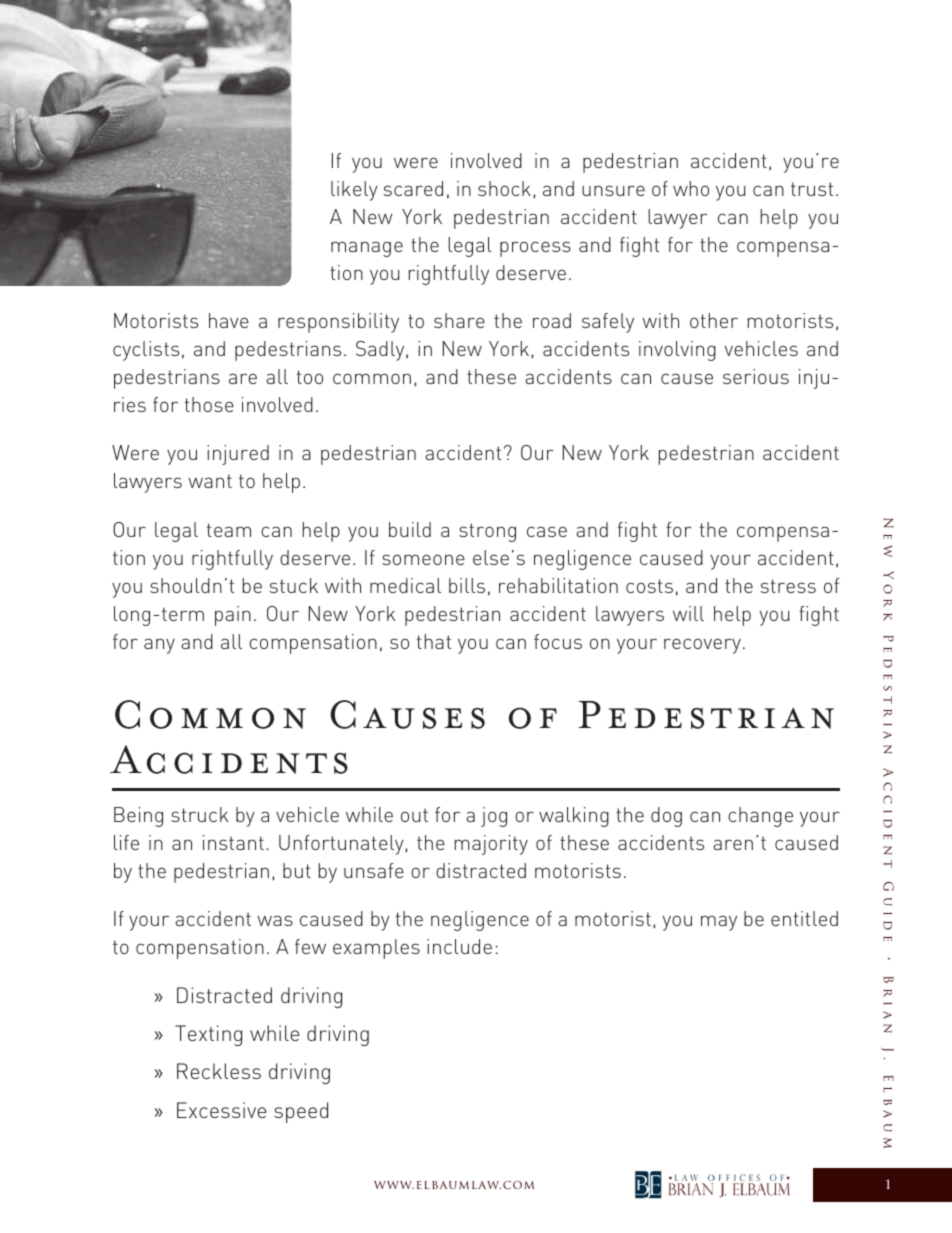  I want to click on likely, so click(354, 191).
